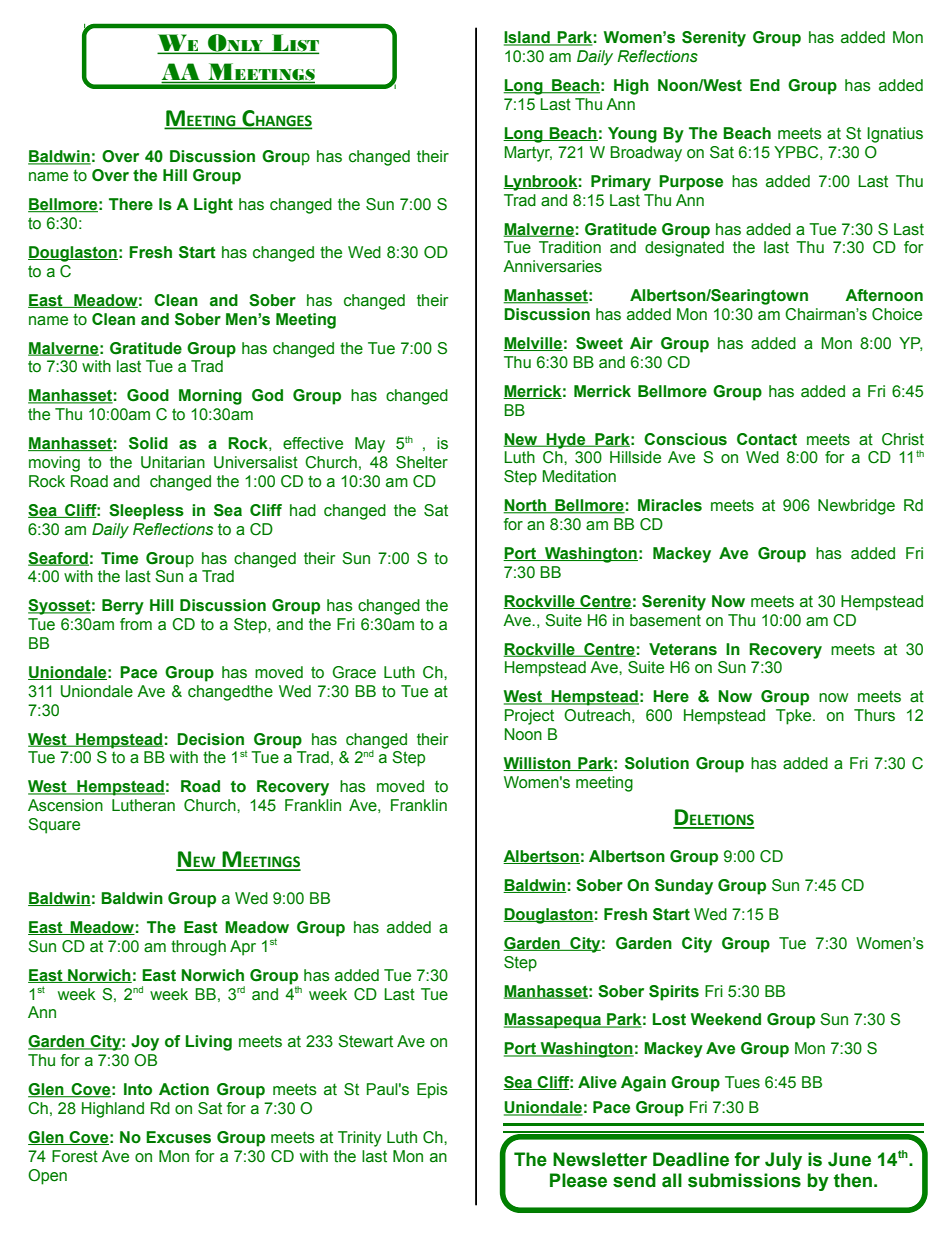 The image size is (952, 1233). I want to click on Grace, so click(354, 672).
